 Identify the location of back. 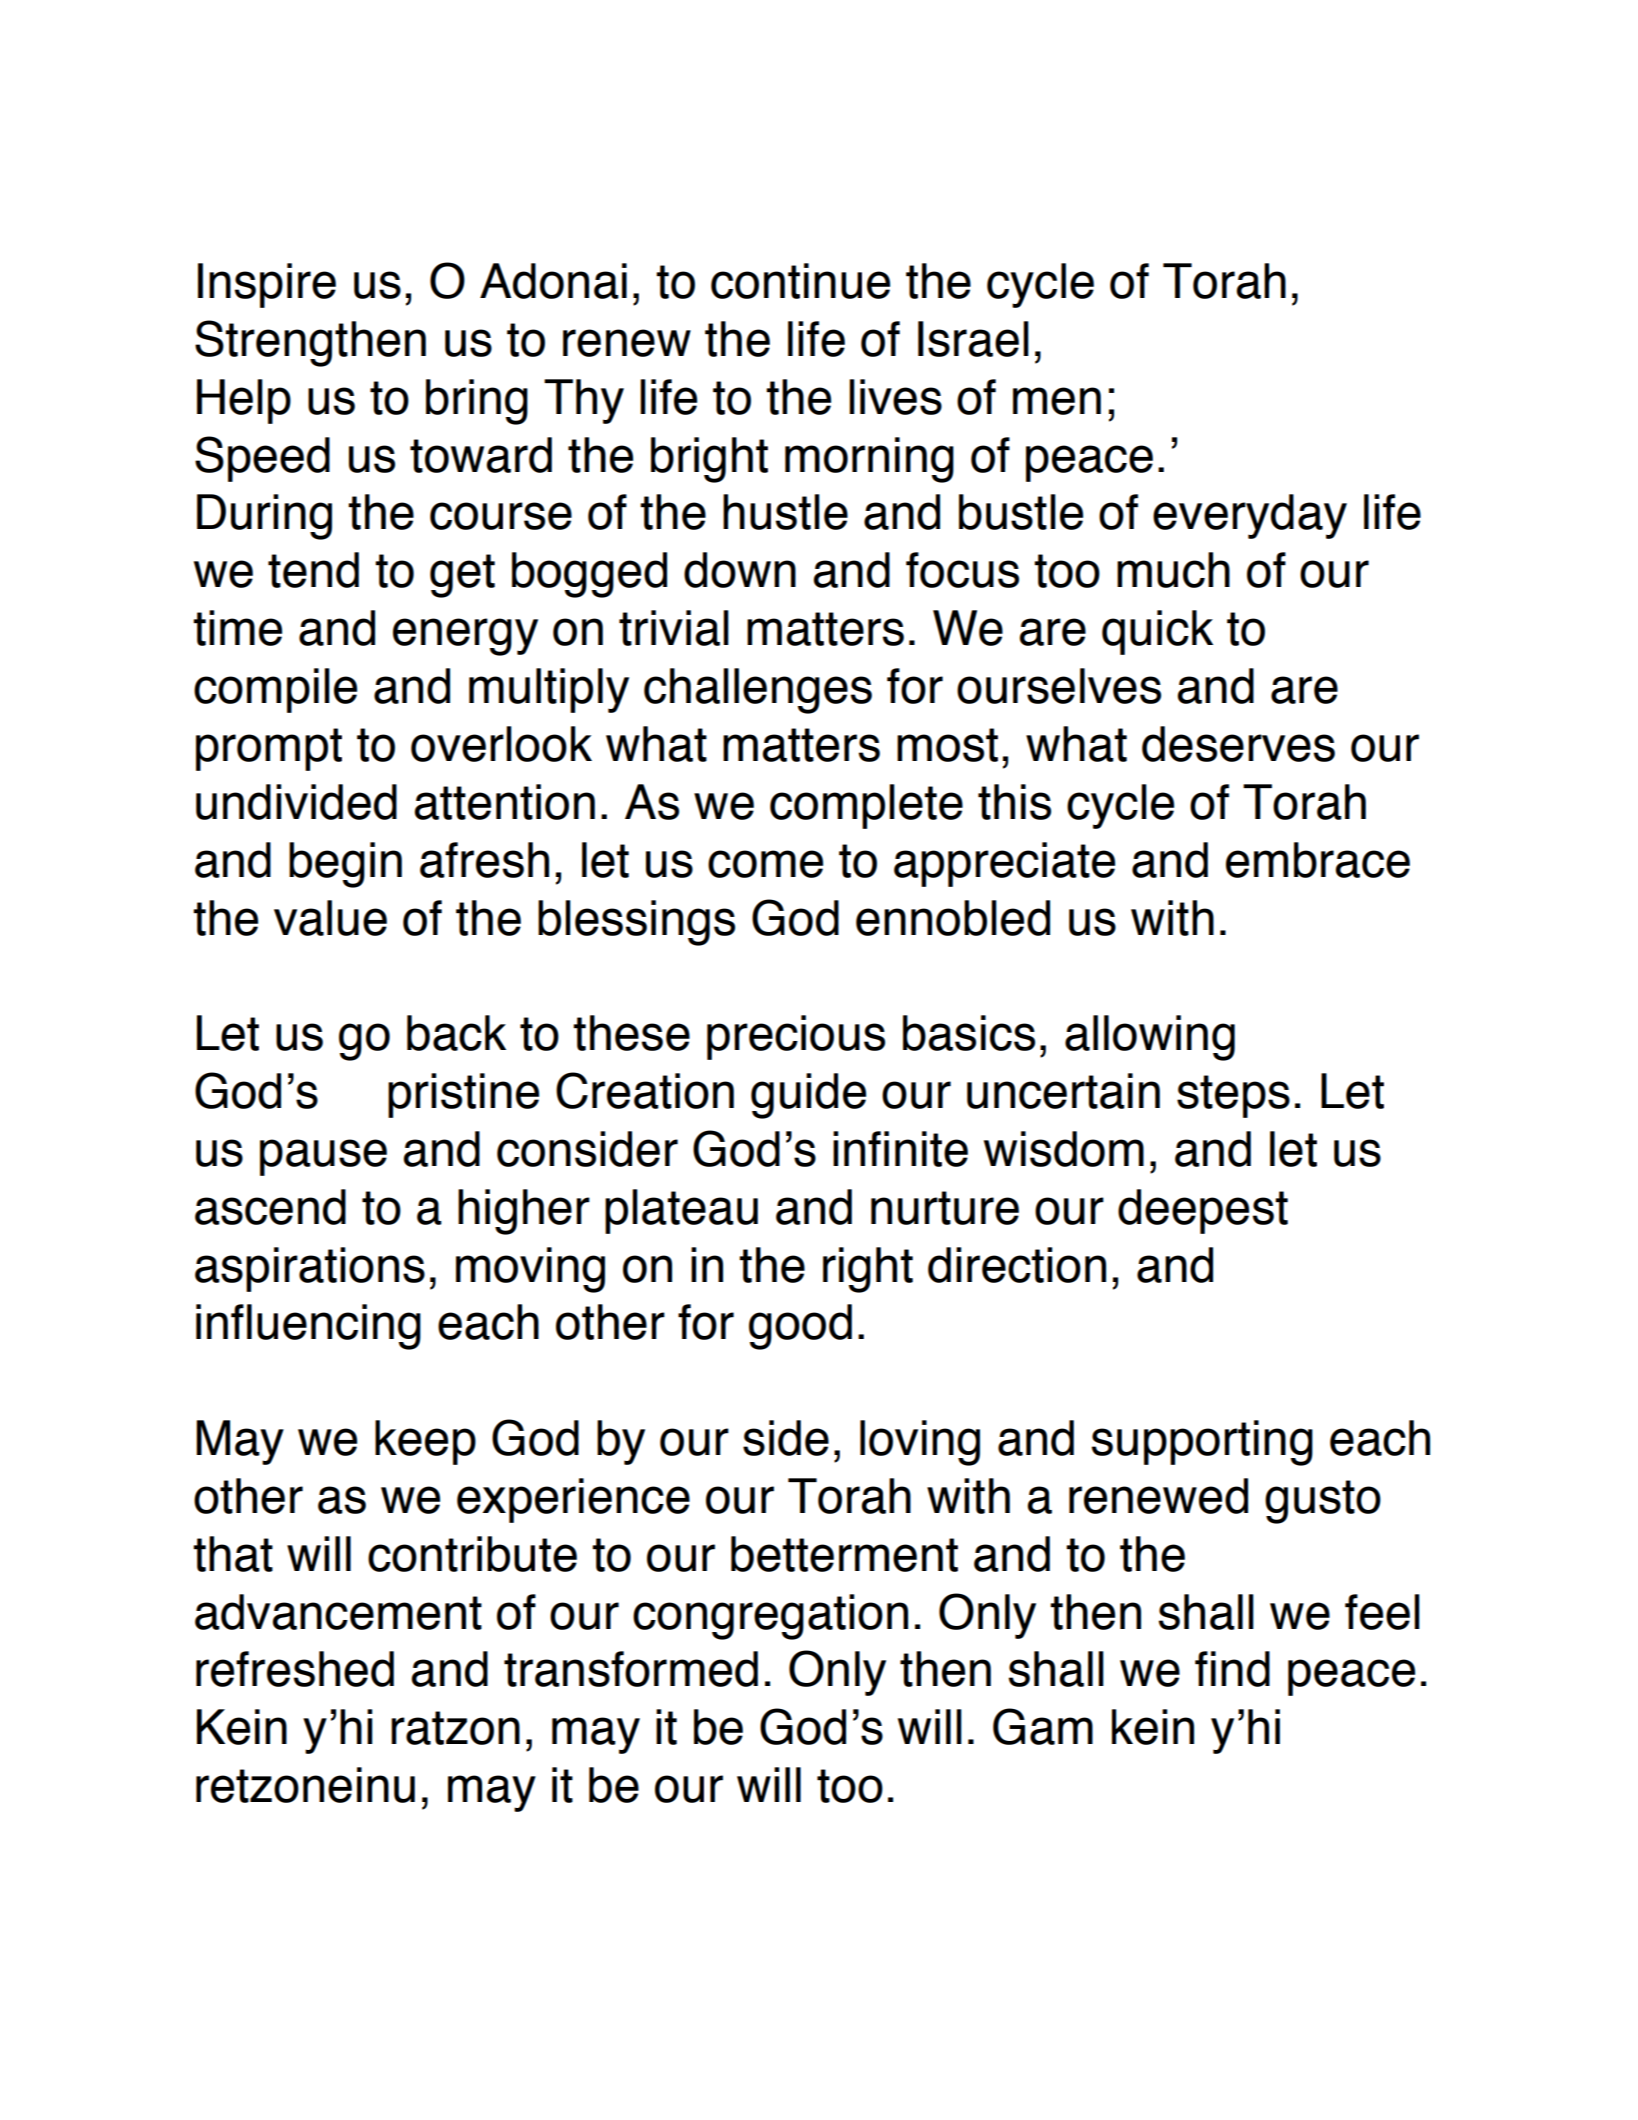
(456, 1033).
